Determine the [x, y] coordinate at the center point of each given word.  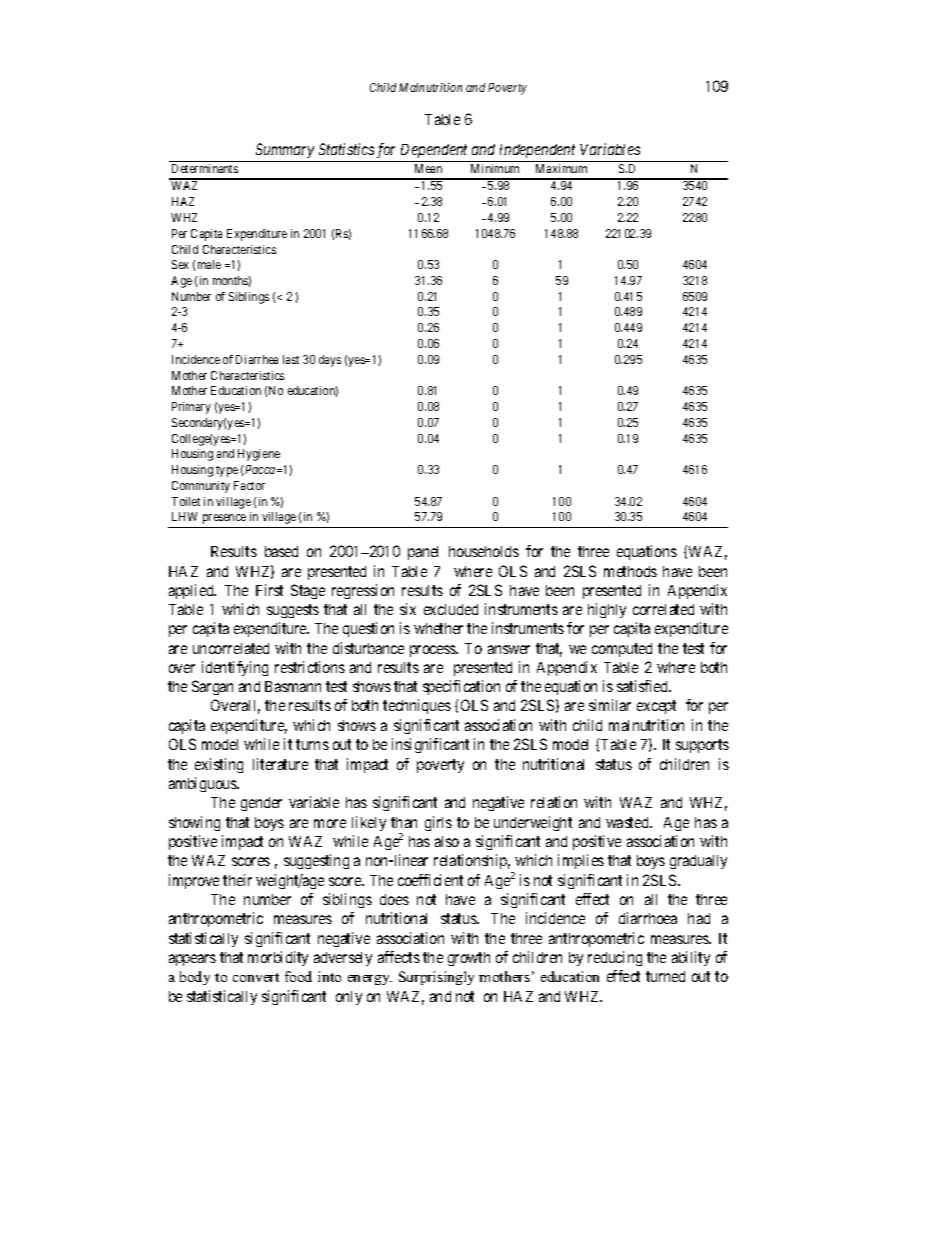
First [269, 590]
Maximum [561, 168]
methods [630, 571]
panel [423, 553]
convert [256, 977]
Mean [428, 168]
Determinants [205, 168]
